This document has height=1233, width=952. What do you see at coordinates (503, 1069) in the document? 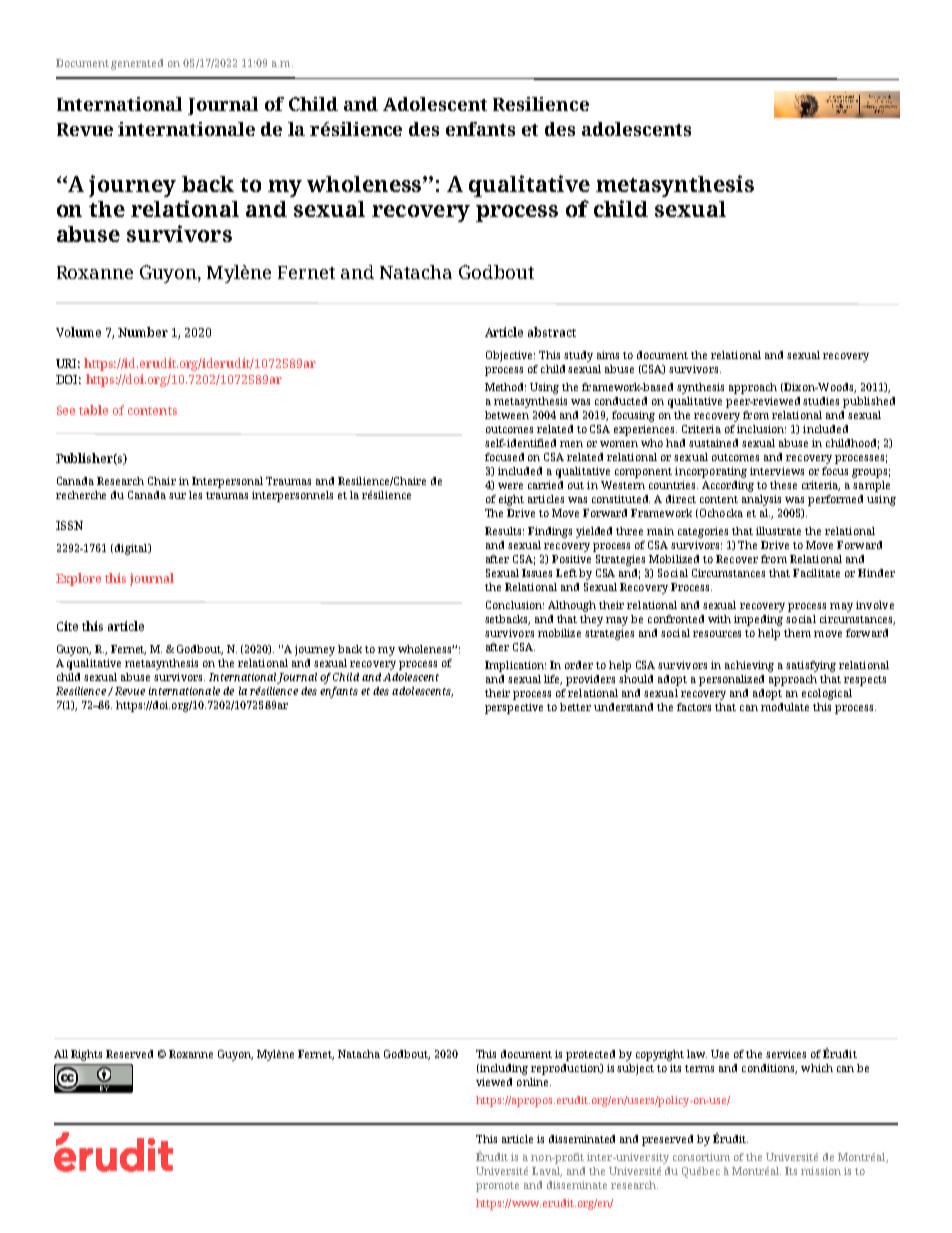
I see `including` at bounding box center [503, 1069].
